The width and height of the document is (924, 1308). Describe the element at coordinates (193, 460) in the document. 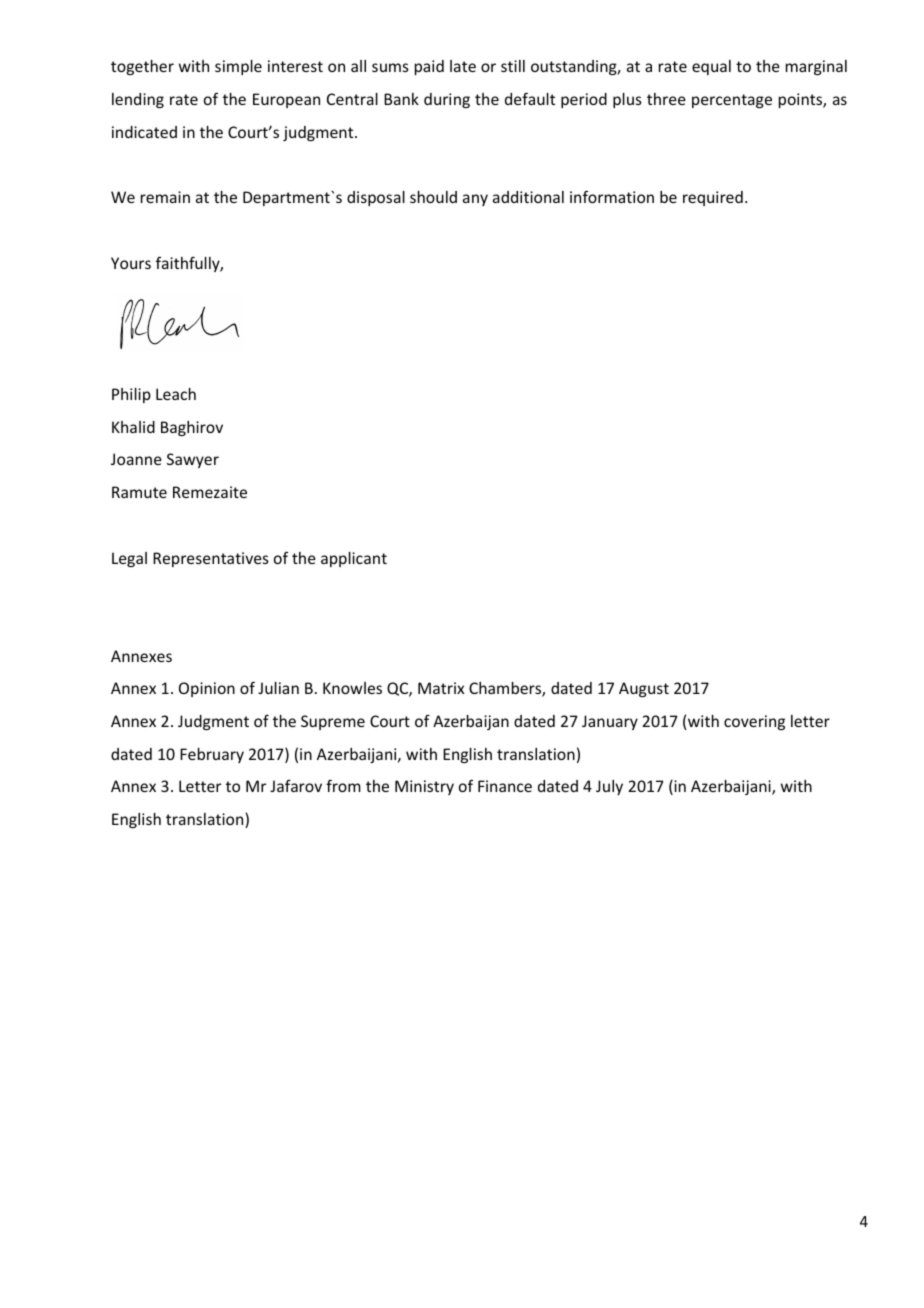

I see `Sawyer` at that location.
